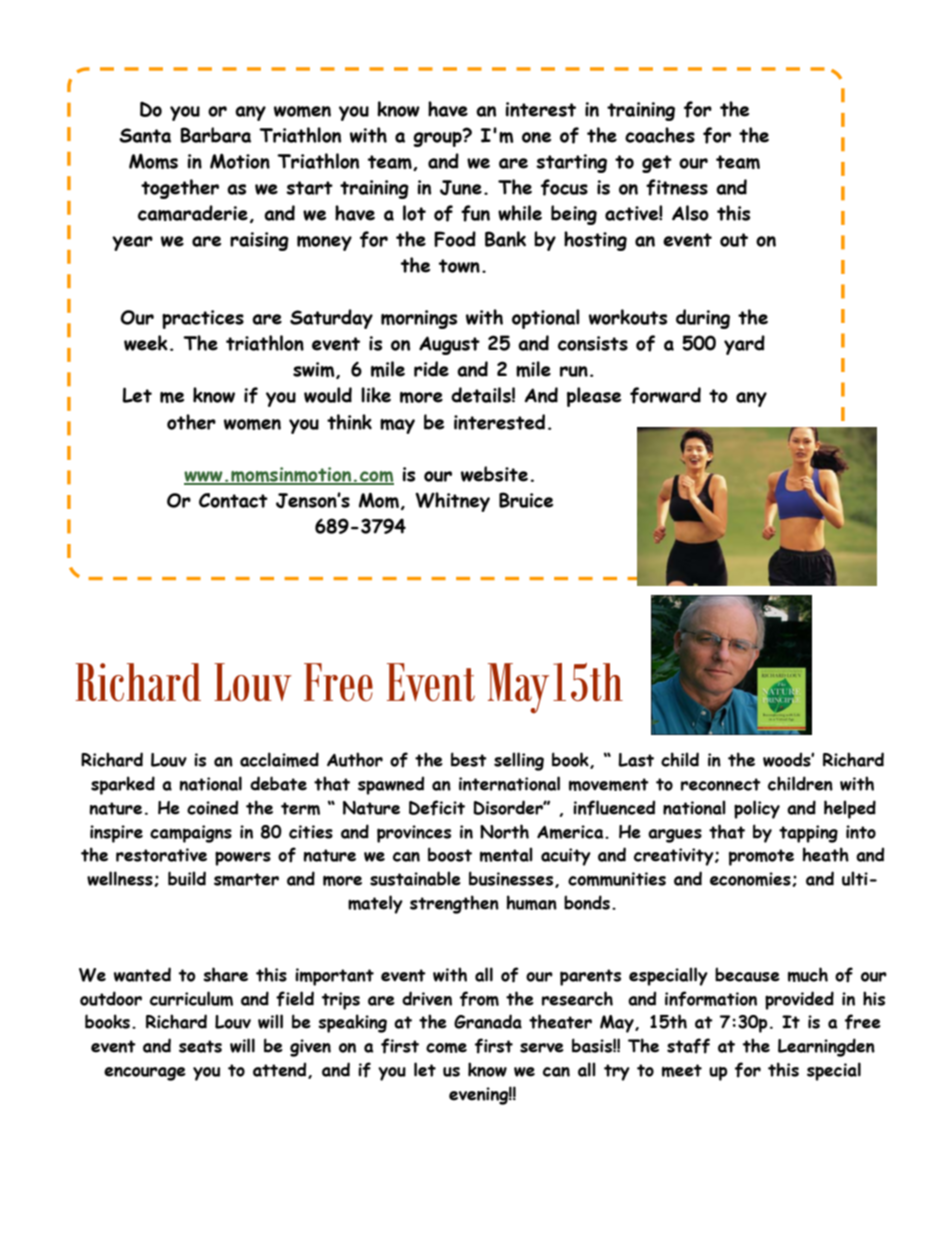 The image size is (952, 1233). What do you see at coordinates (191, 834) in the page?
I see `campaigns` at bounding box center [191, 834].
